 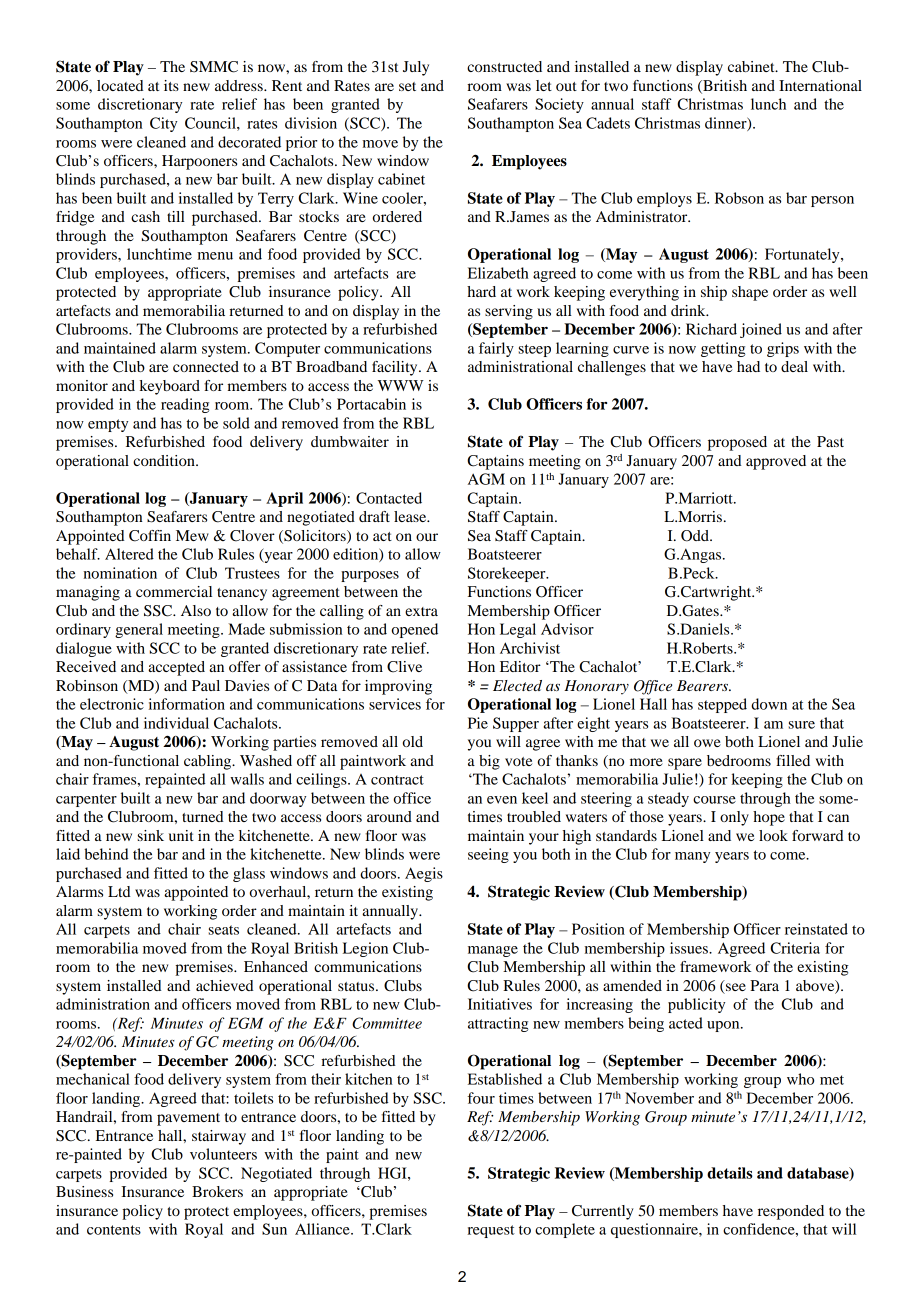 I want to click on fairly, so click(x=496, y=349).
